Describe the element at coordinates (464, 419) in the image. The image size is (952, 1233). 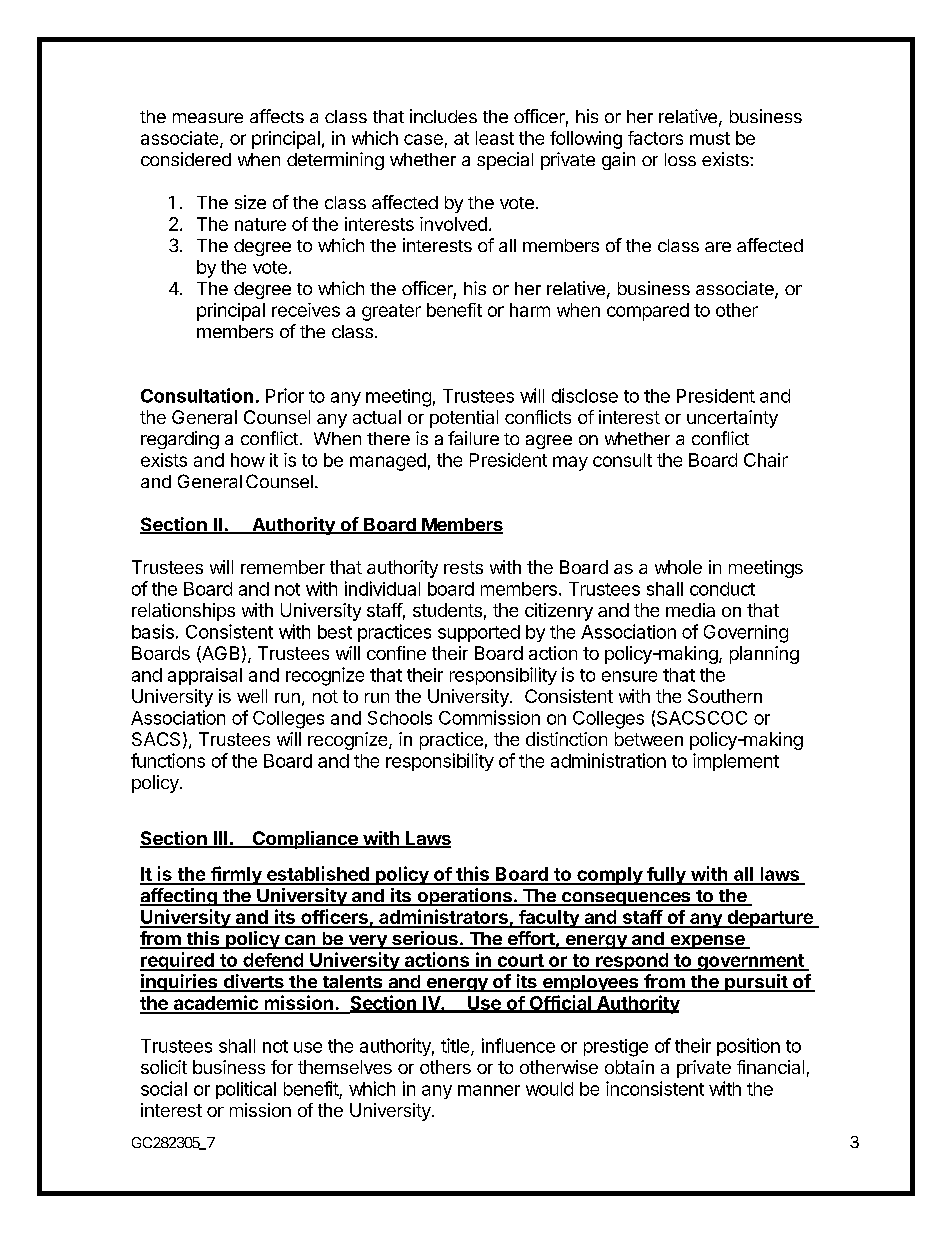
I see `potential` at that location.
